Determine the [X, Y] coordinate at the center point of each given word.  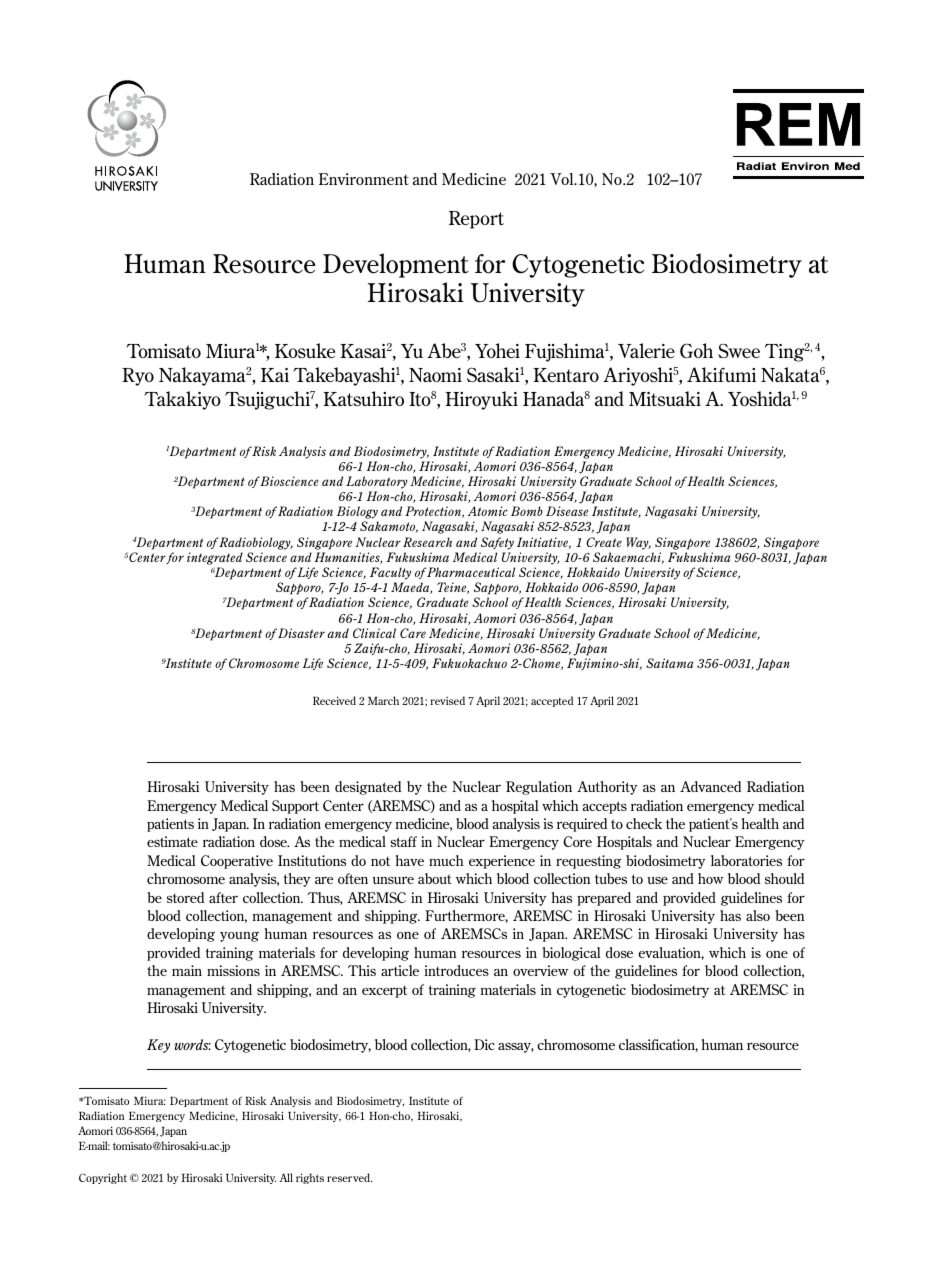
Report [476, 220]
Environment [364, 179]
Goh [696, 350]
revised [447, 700]
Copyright [103, 1178]
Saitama [669, 663]
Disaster [301, 633]
